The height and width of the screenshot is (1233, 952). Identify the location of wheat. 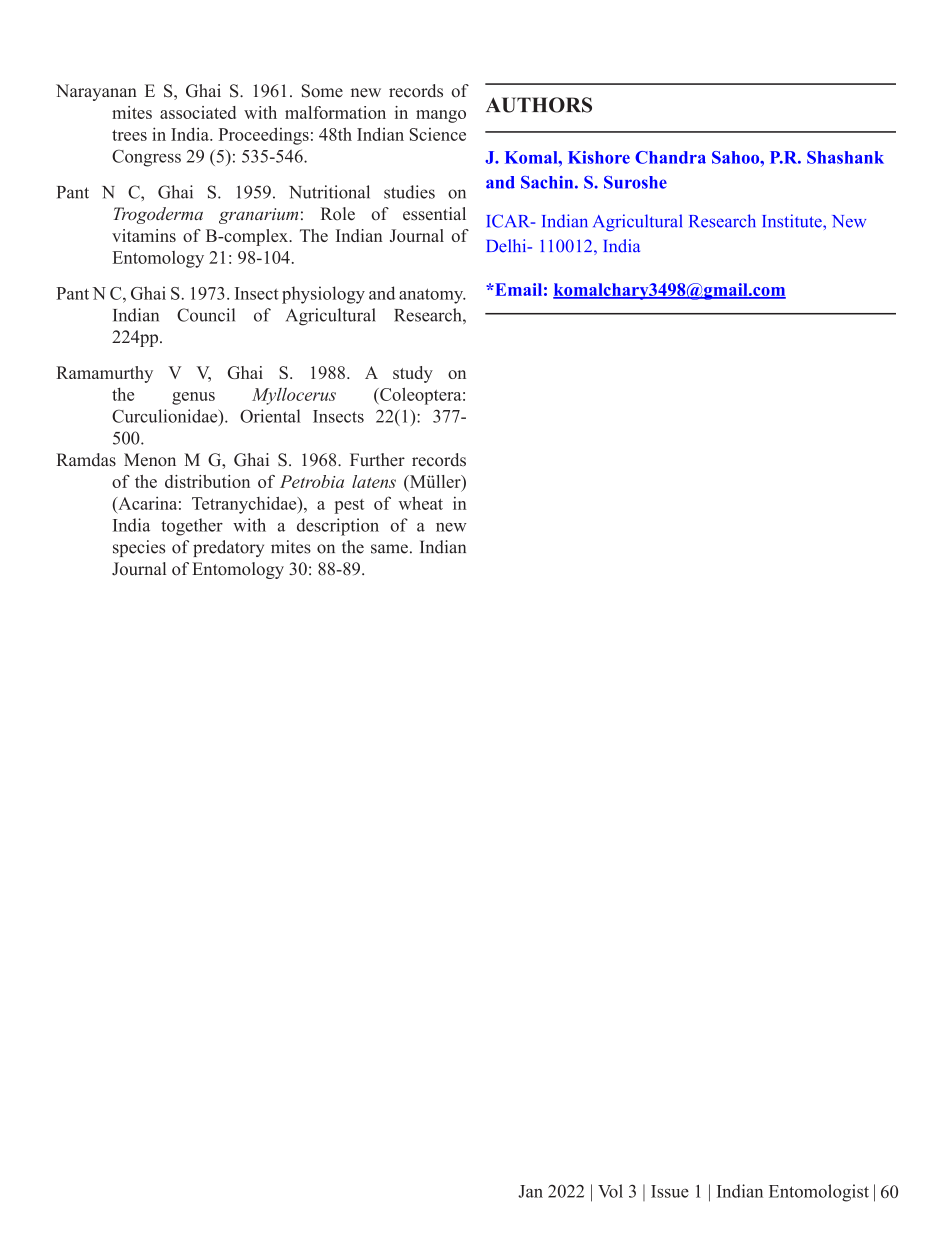
(421, 503).
